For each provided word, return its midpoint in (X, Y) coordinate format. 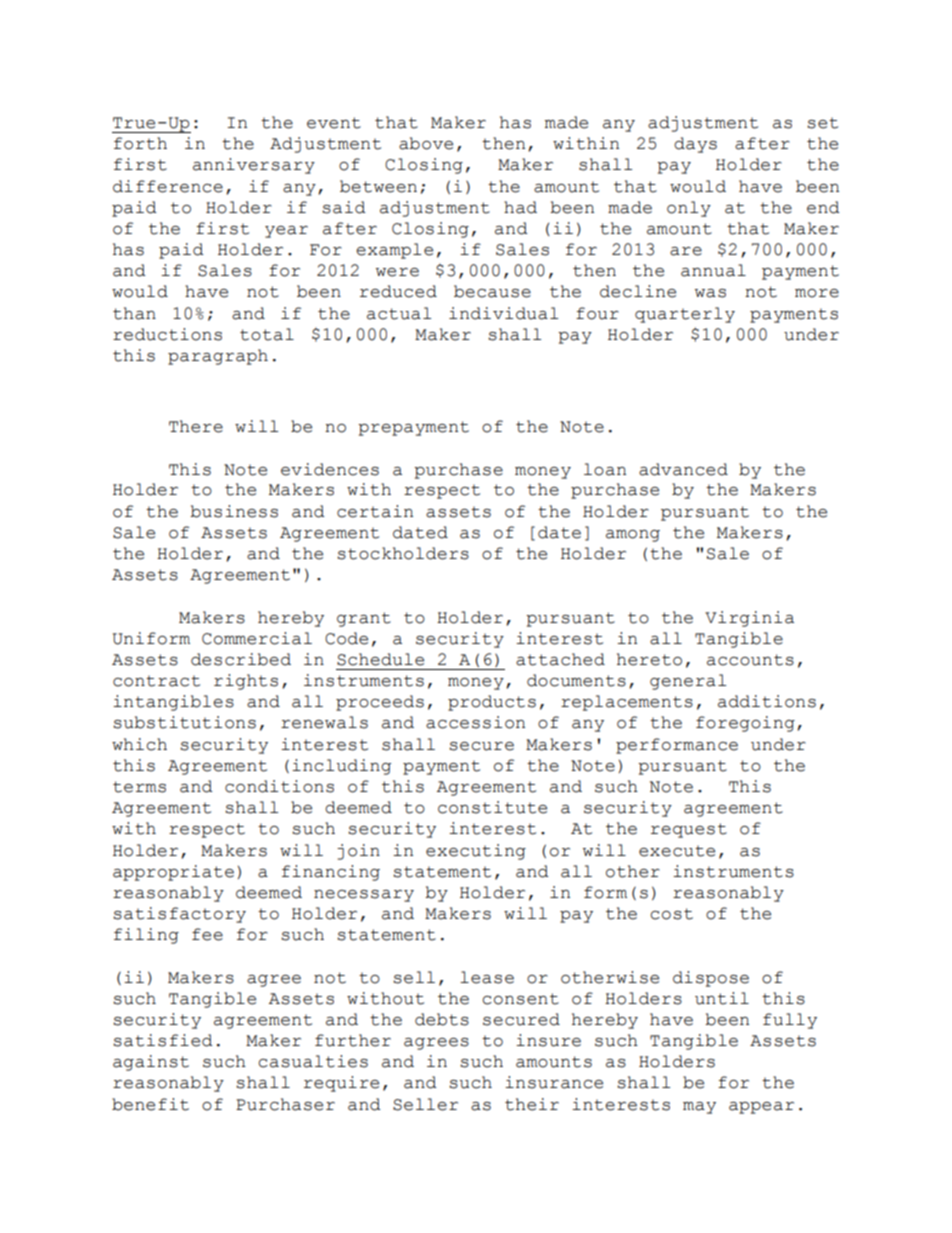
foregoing (745, 724)
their (532, 1104)
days (695, 145)
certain (375, 511)
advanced (683, 469)
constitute (492, 807)
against (151, 1063)
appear (761, 1108)
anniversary (254, 166)
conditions (279, 786)
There (196, 426)
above (426, 143)
